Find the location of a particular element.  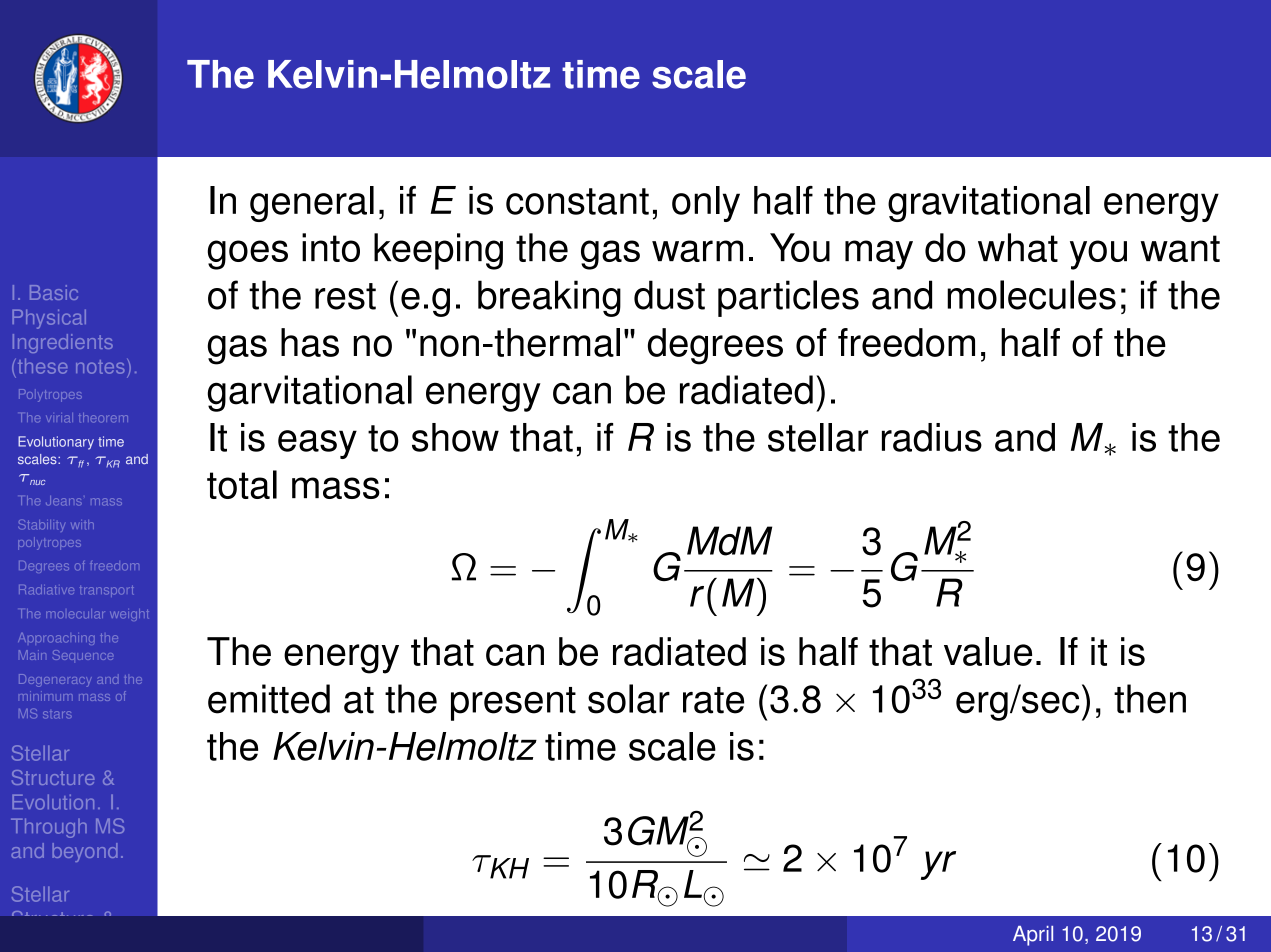

April is located at coordinates (1033, 936).
